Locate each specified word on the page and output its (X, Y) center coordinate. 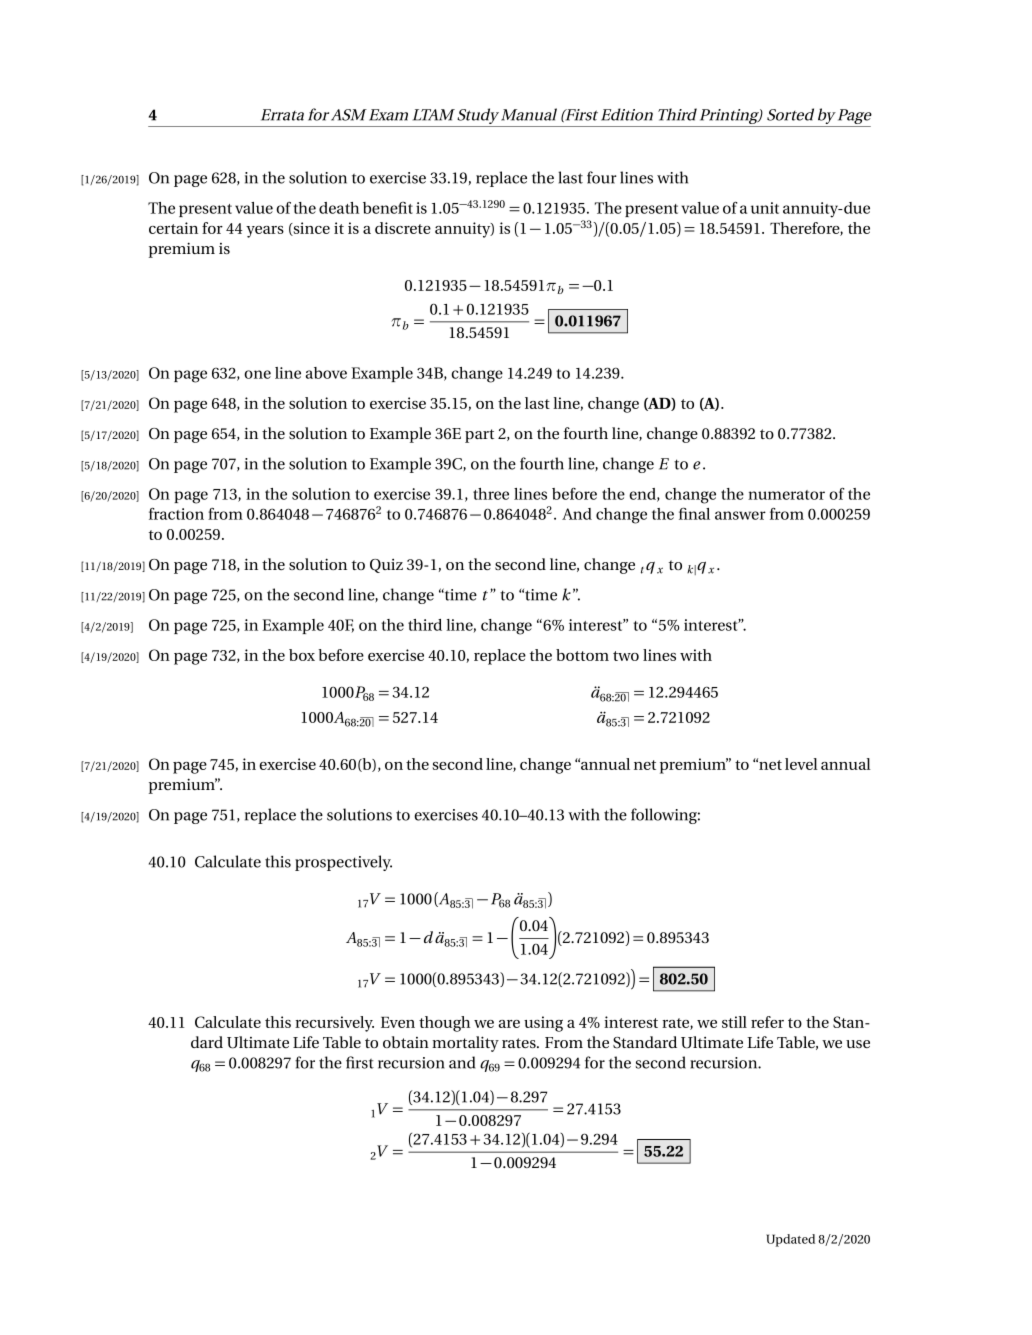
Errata (282, 115)
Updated (790, 1240)
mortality (465, 1044)
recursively (334, 1024)
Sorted (790, 114)
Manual (529, 114)
